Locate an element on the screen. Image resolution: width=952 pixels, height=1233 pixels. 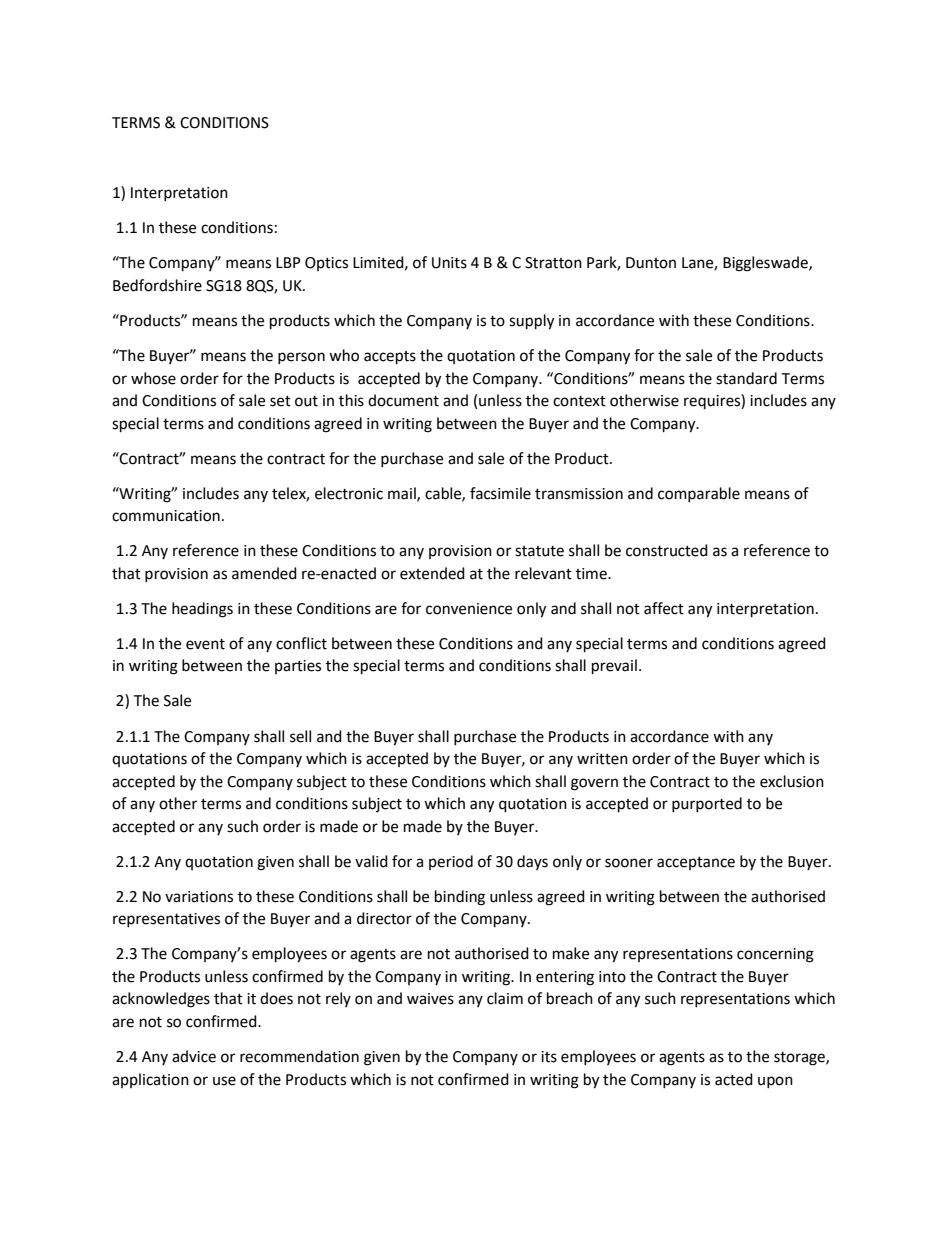
Units is located at coordinates (449, 263).
